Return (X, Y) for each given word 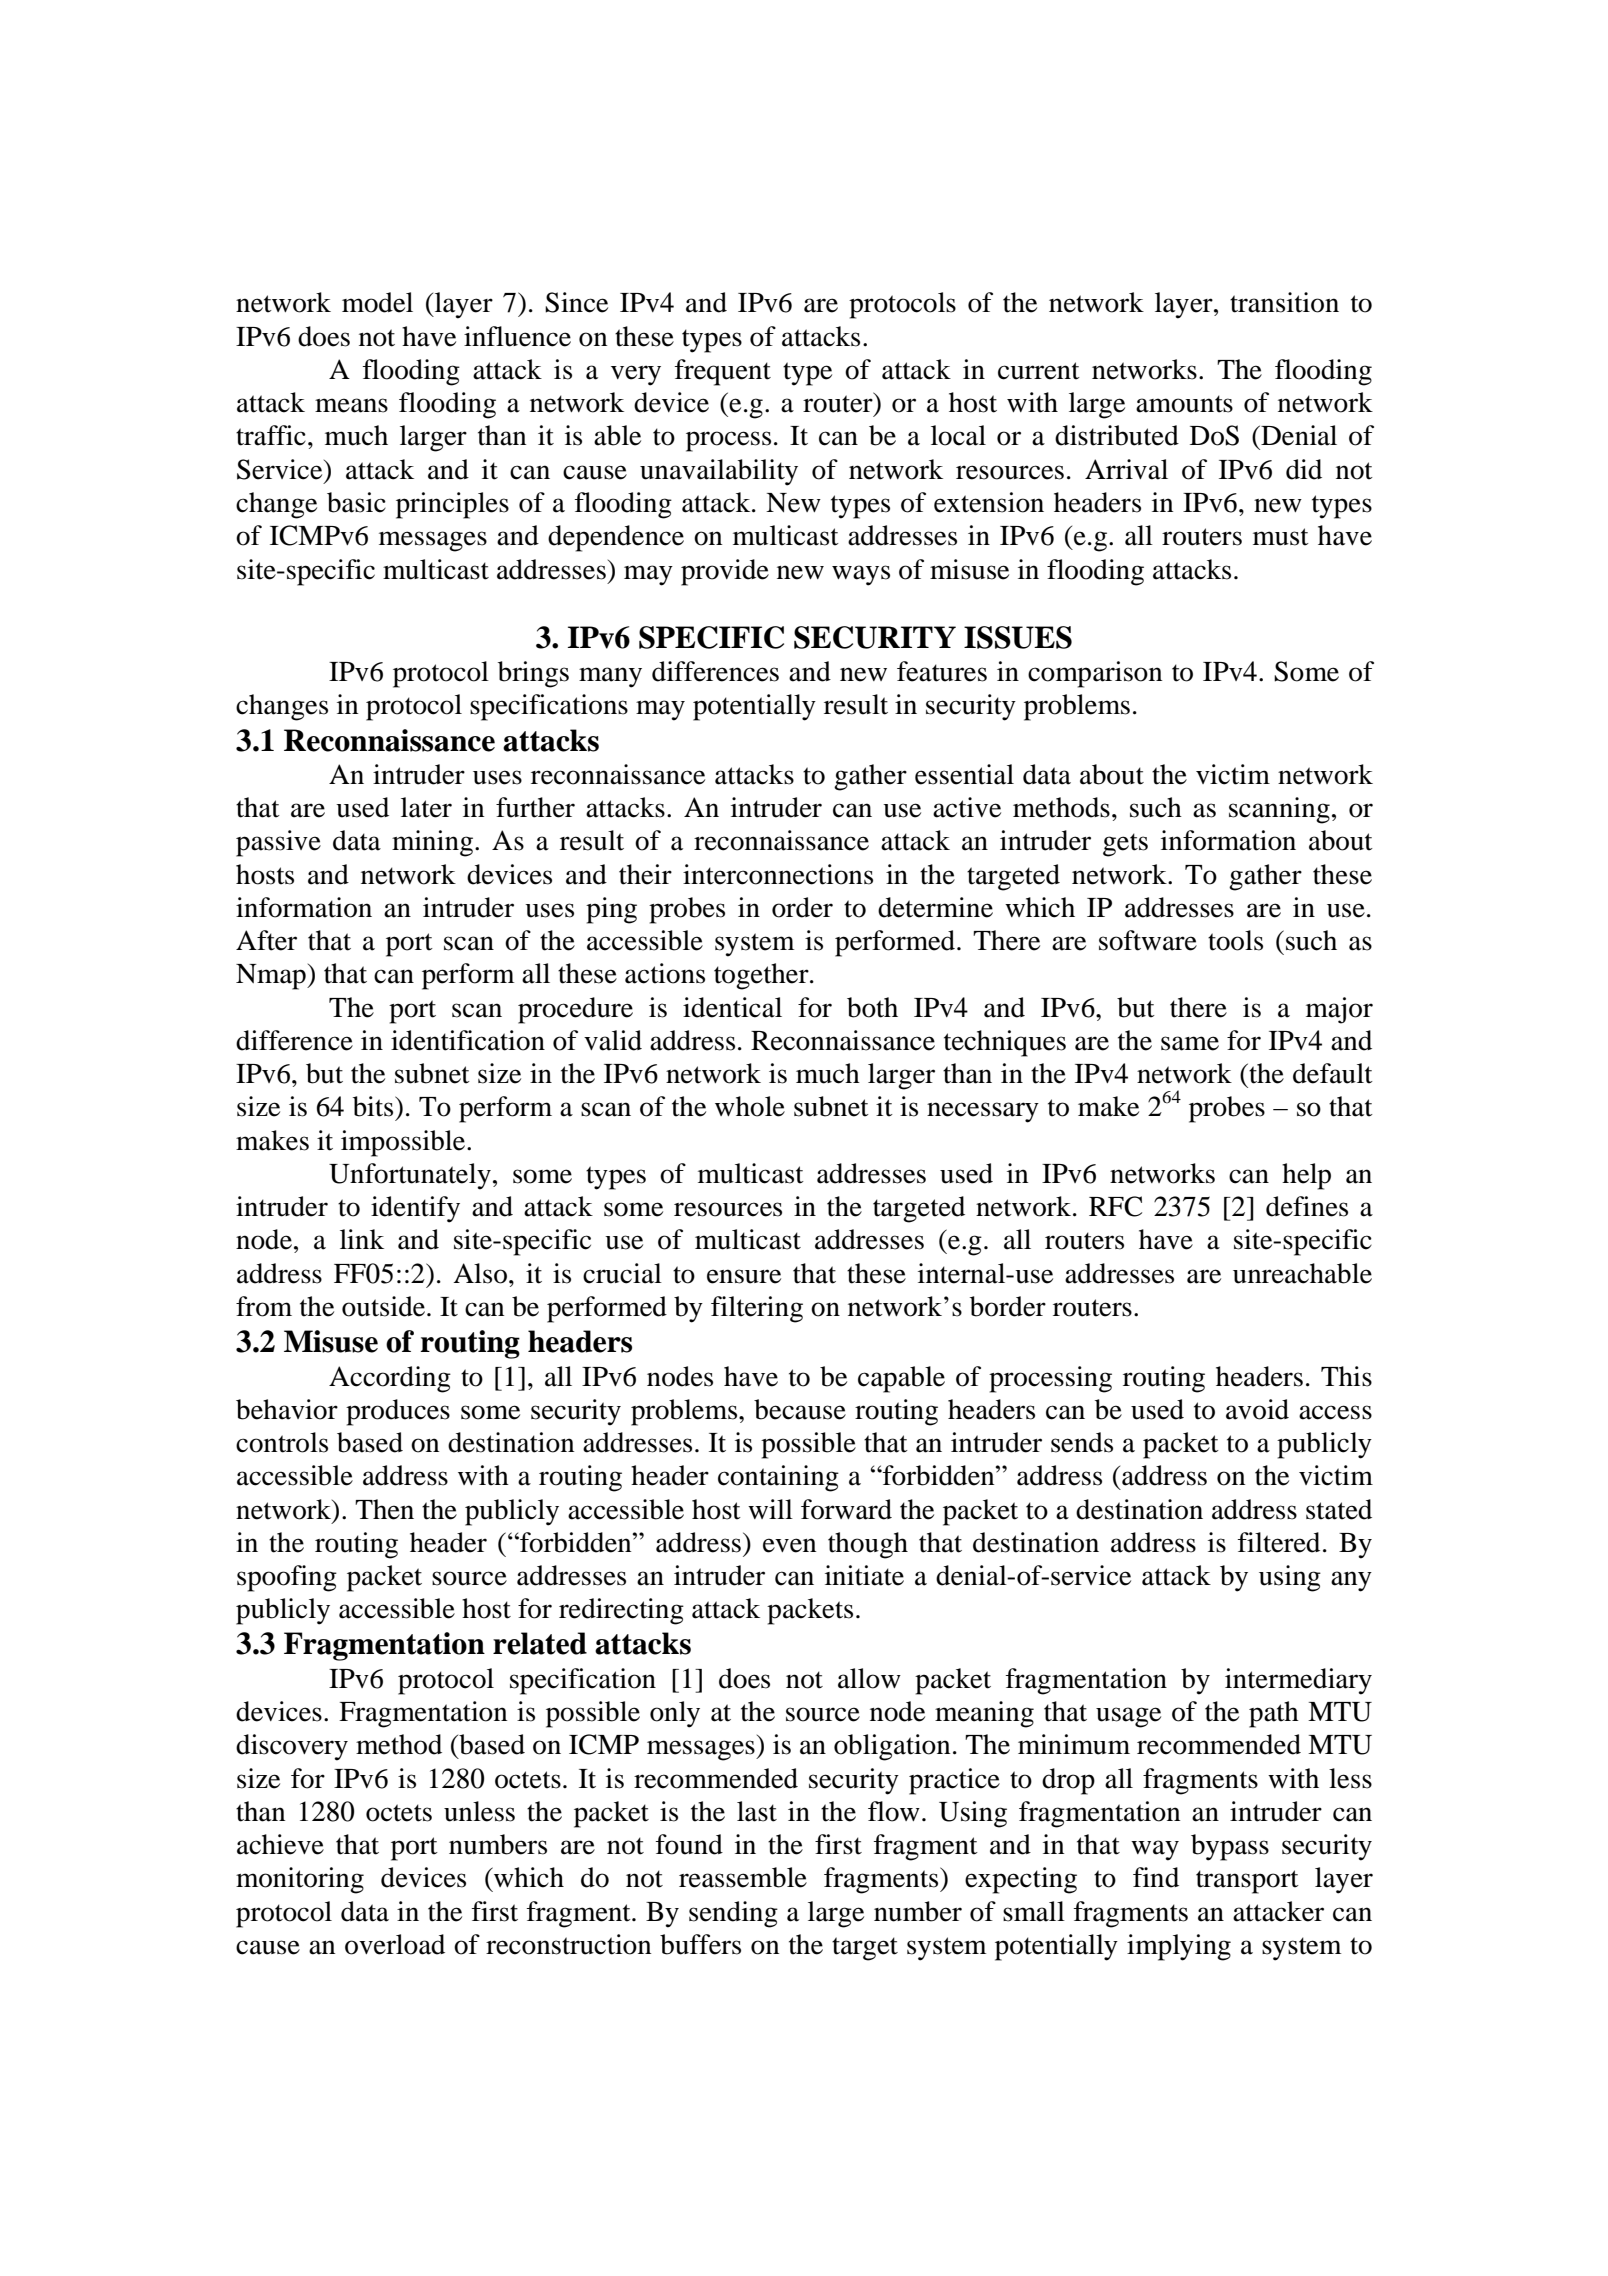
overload (395, 1944)
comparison (1095, 674)
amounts (1184, 404)
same (1190, 1043)
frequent (723, 372)
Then (384, 1509)
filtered (1279, 1542)
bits (374, 1106)
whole (750, 1106)
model (377, 302)
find (1156, 1877)
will (770, 1509)
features (942, 671)
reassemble (743, 1877)
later (426, 807)
